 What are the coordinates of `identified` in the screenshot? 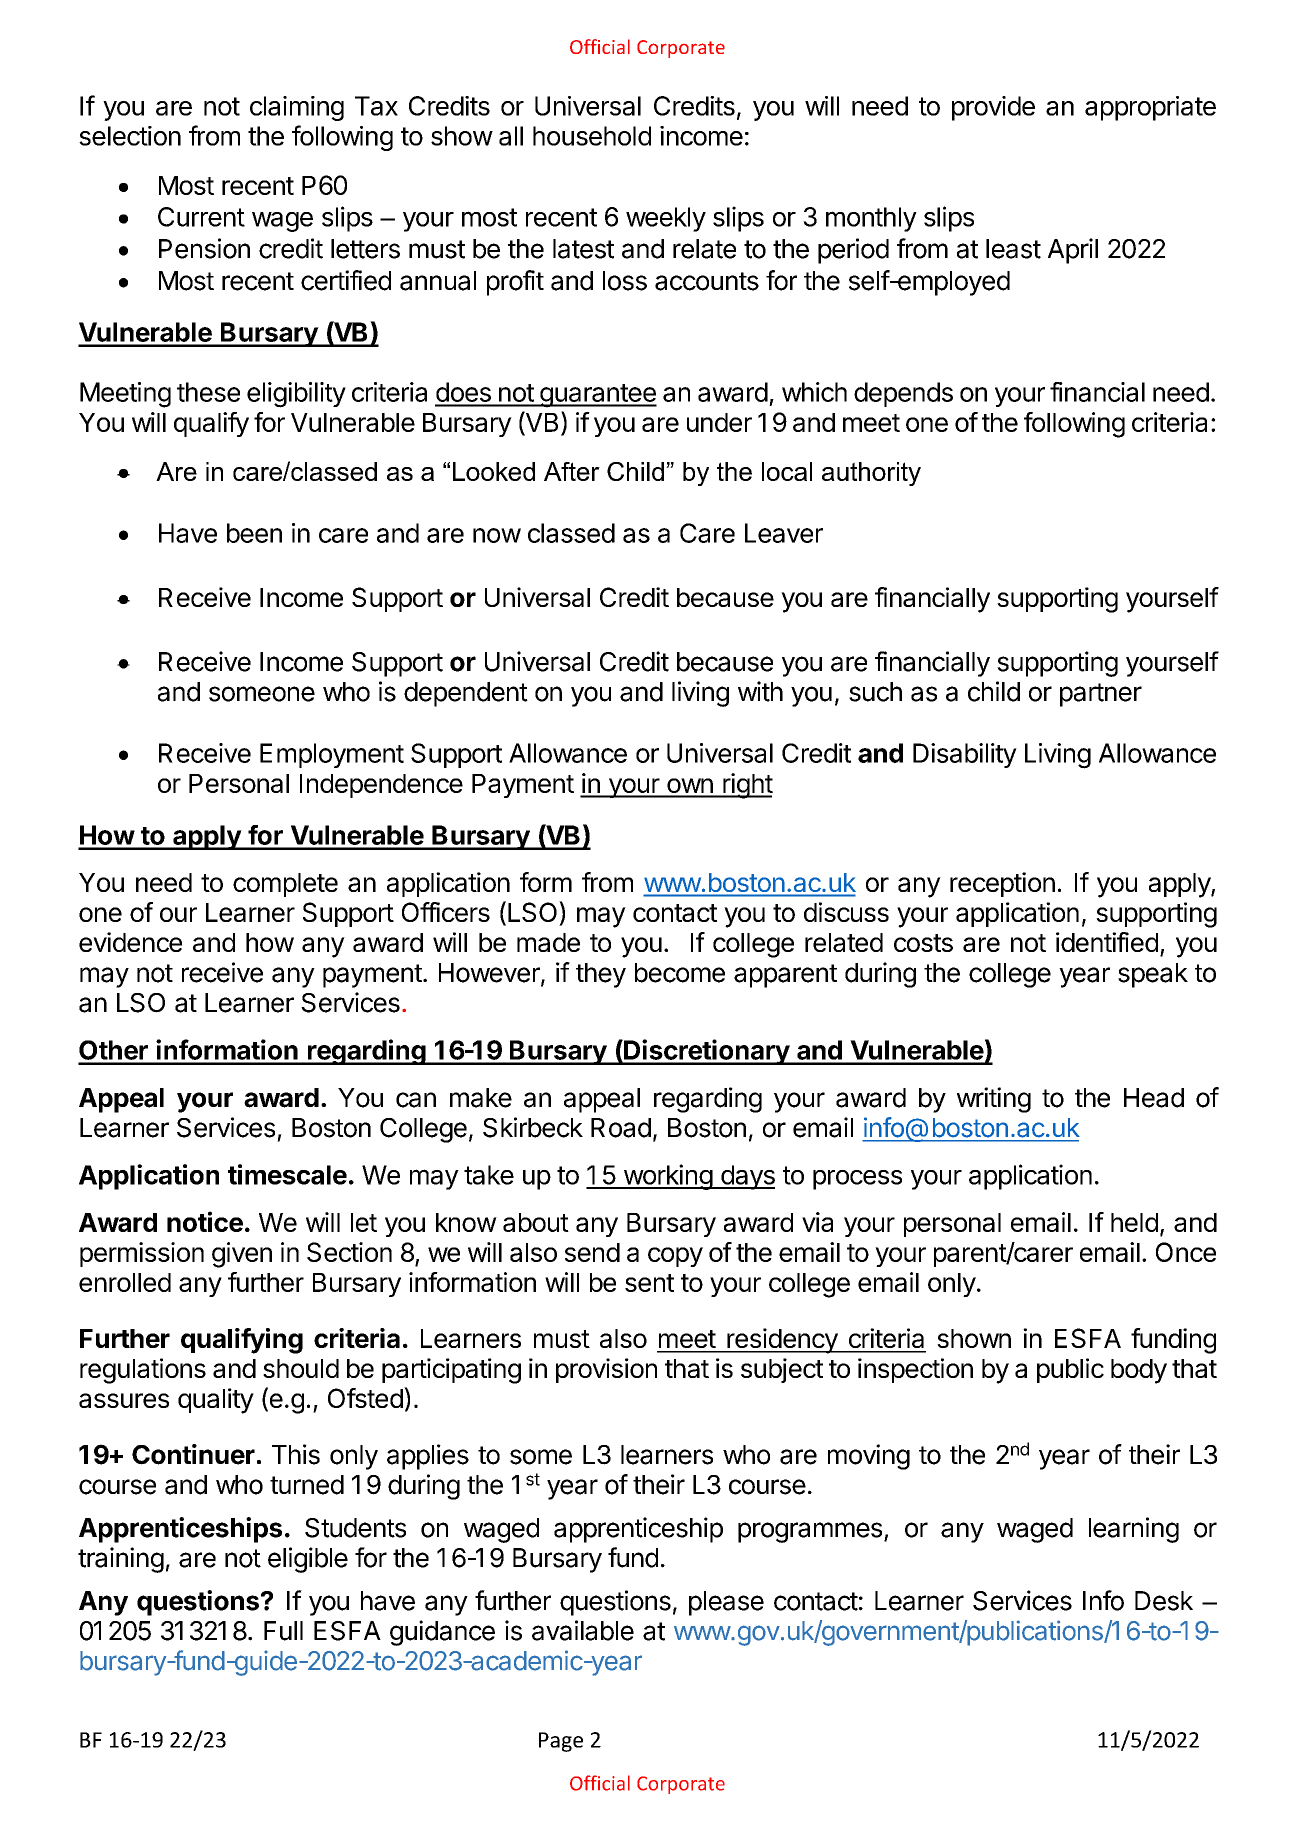 It's located at (1107, 942).
